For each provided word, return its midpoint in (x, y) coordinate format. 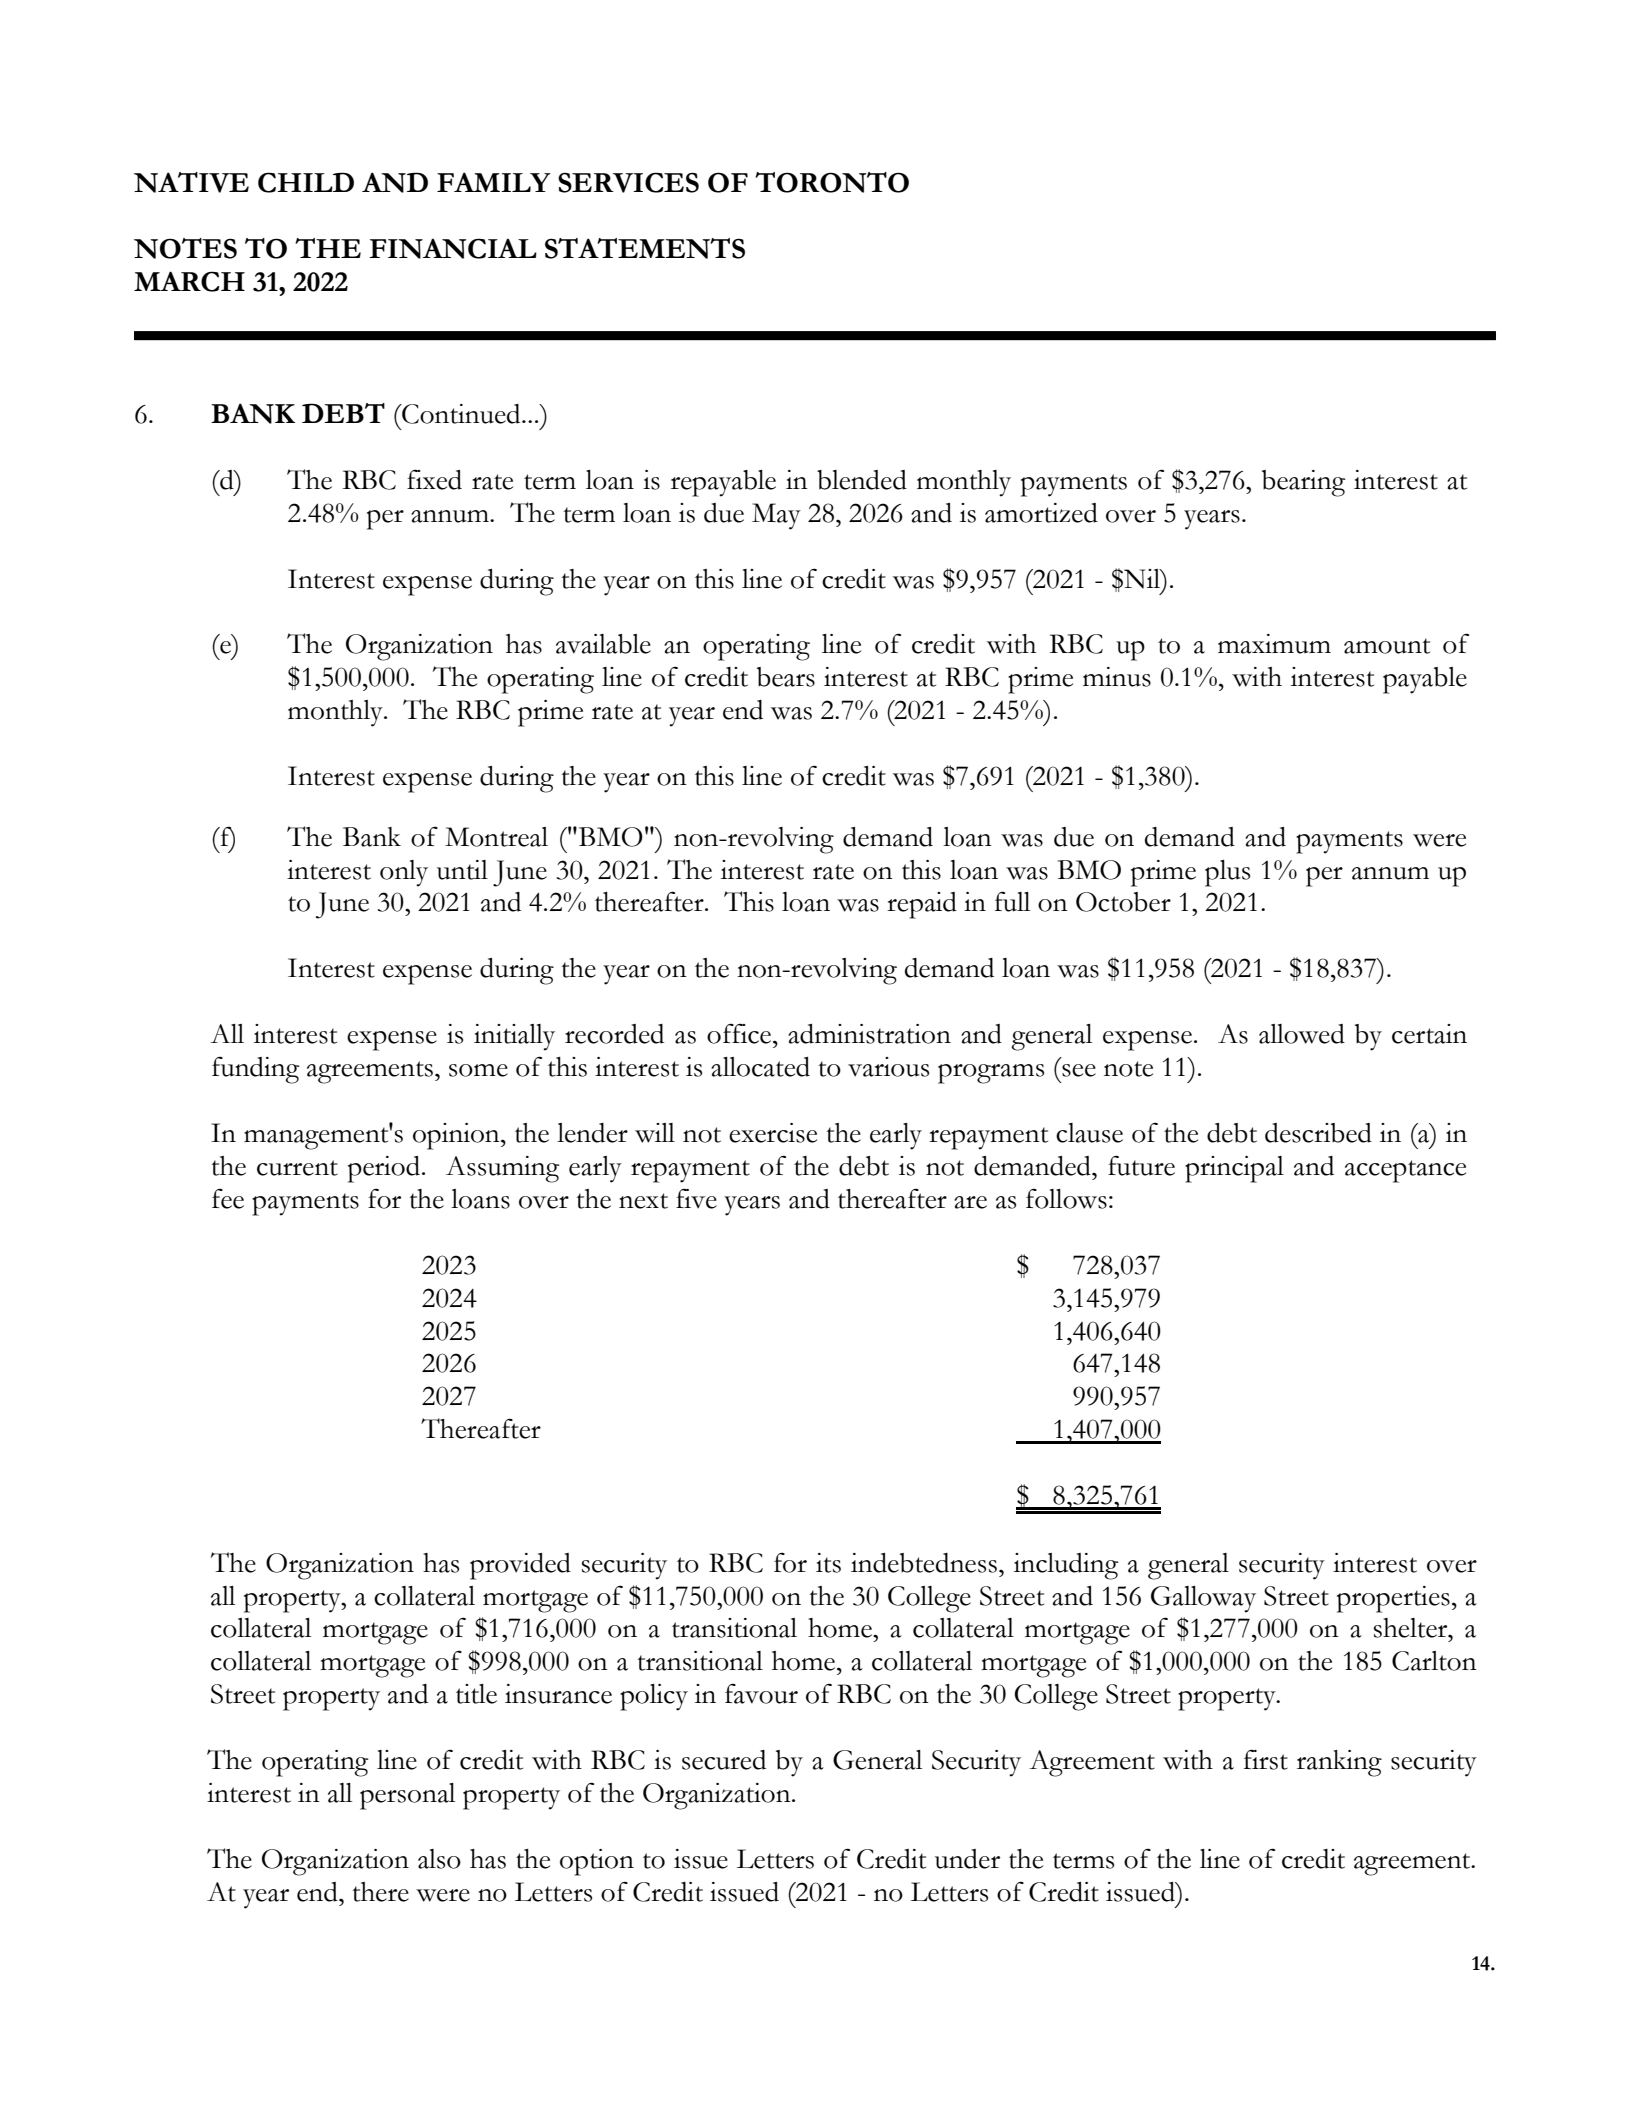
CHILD (306, 182)
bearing (1303, 483)
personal (407, 1796)
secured (724, 1760)
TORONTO (832, 182)
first (1266, 1759)
